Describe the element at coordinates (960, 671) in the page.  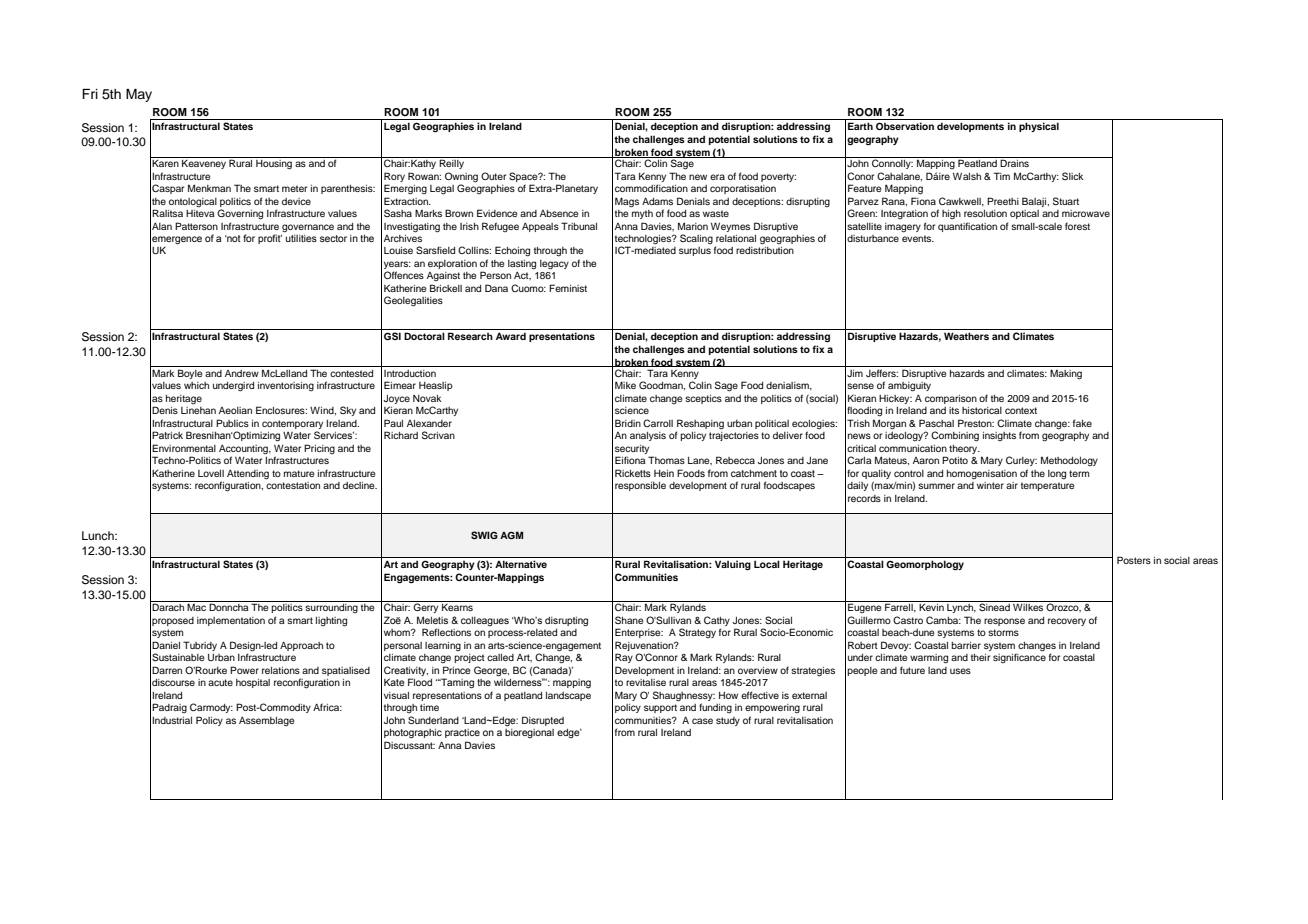
I see `uses` at that location.
